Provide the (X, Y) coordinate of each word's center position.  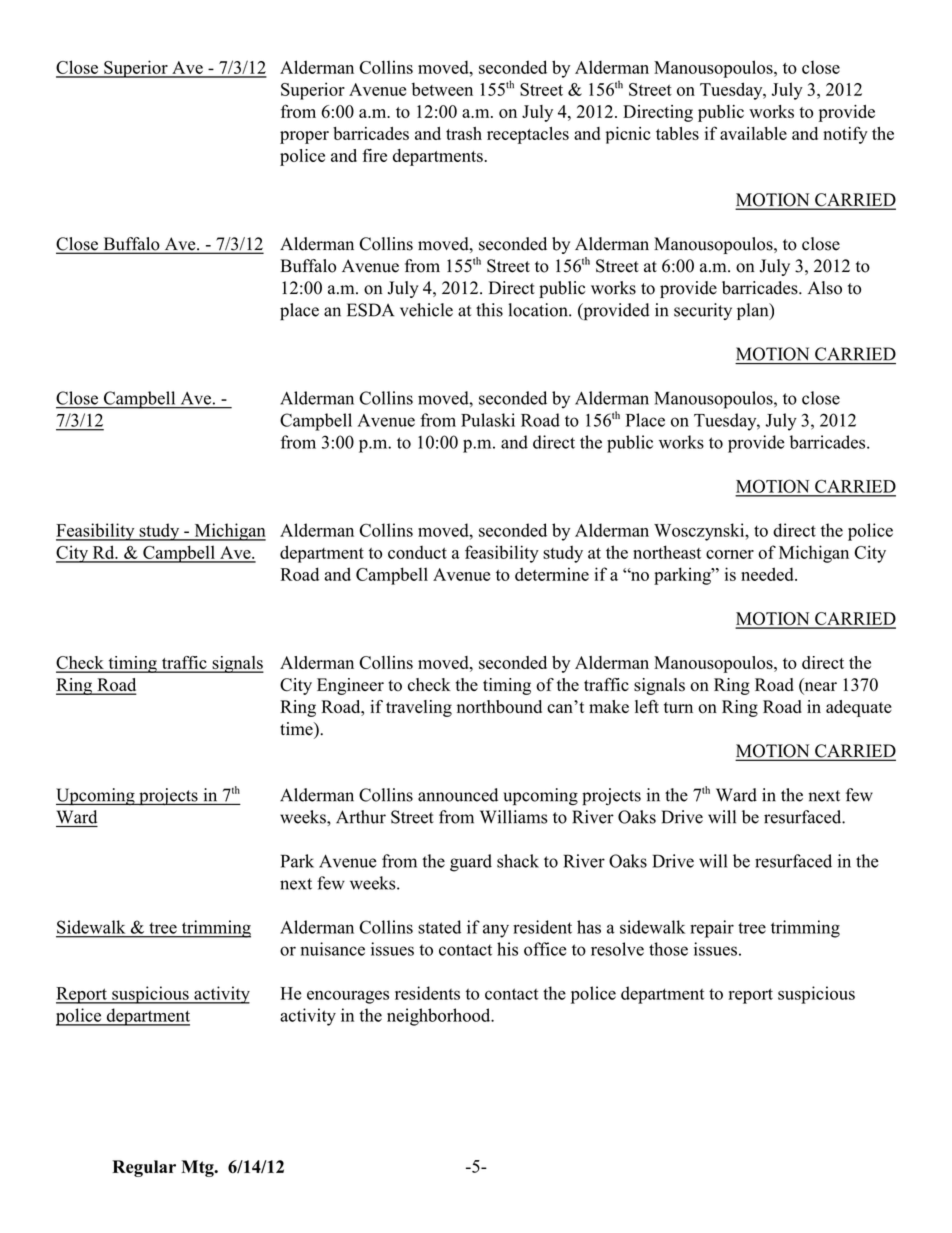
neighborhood (440, 1017)
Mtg (198, 1168)
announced (458, 795)
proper (304, 137)
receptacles (528, 135)
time (297, 729)
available (753, 133)
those (668, 949)
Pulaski (488, 420)
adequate (859, 708)
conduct (417, 552)
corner (730, 554)
